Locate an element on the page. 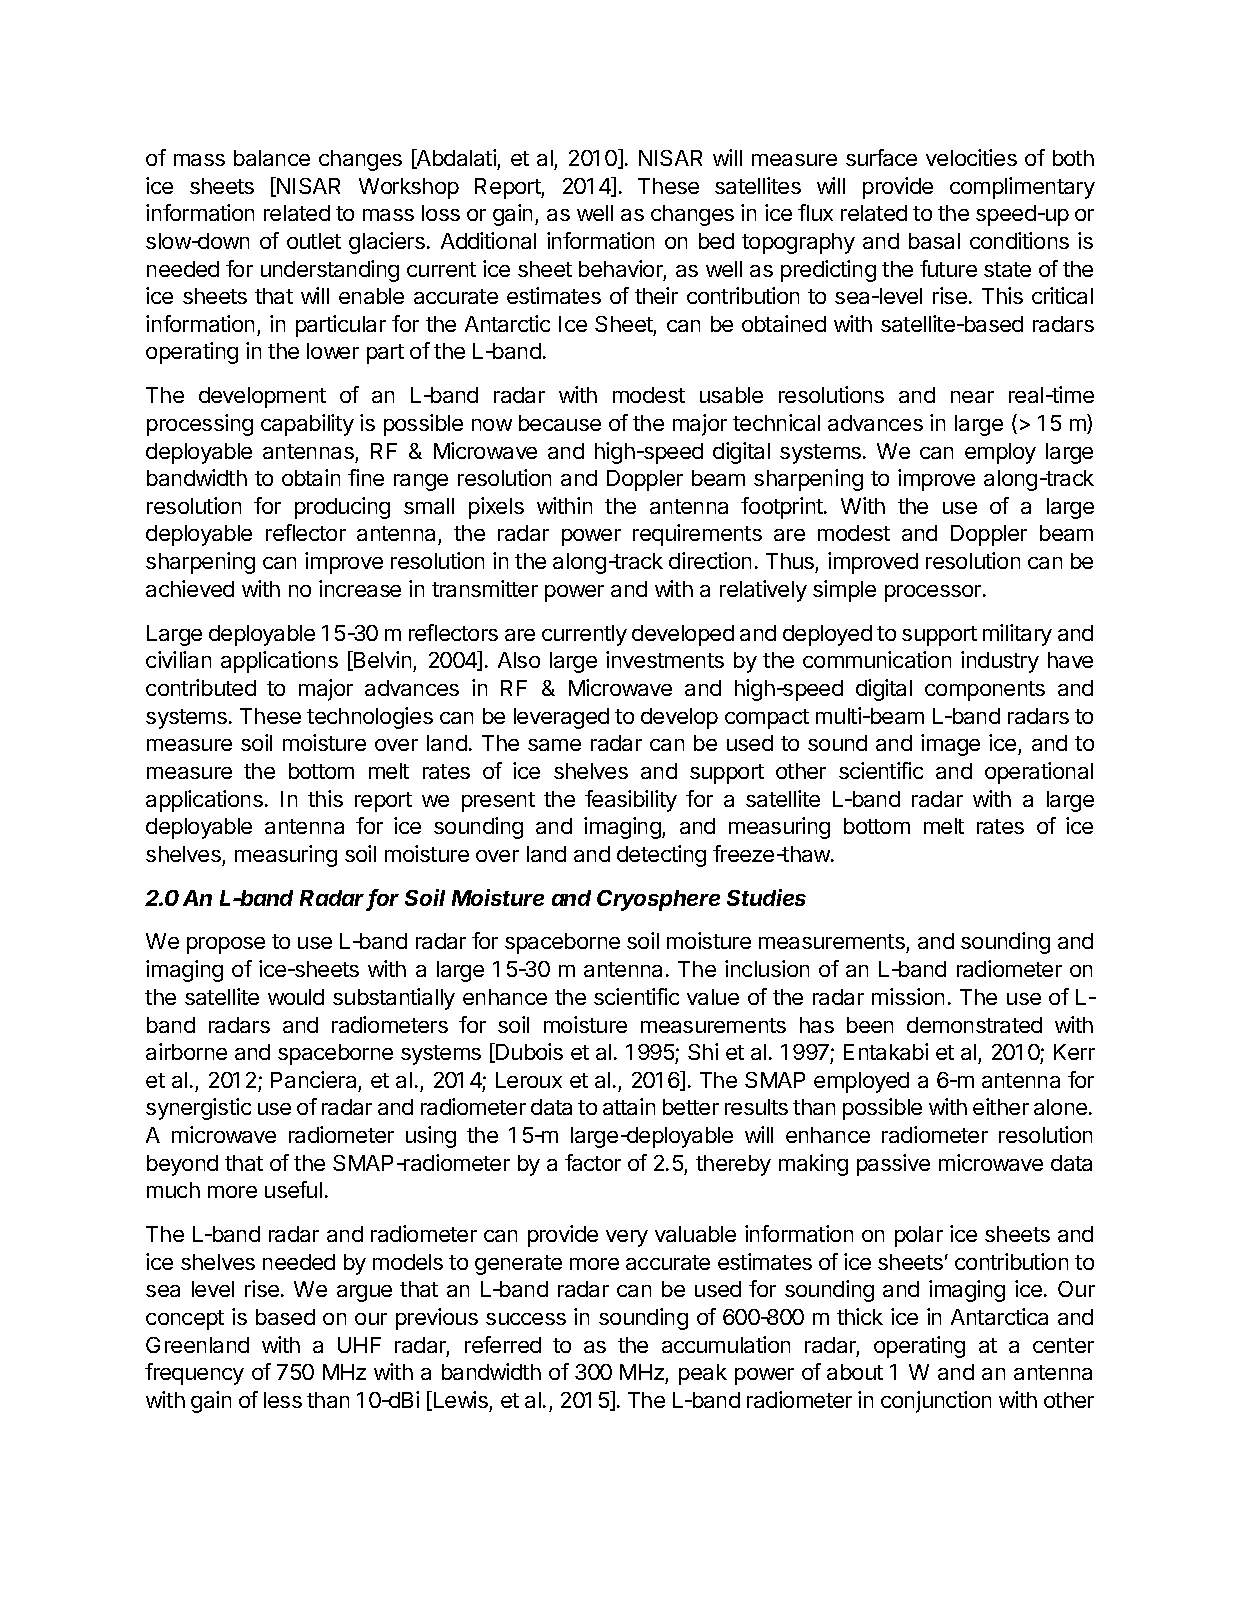  balance is located at coordinates (272, 158).
